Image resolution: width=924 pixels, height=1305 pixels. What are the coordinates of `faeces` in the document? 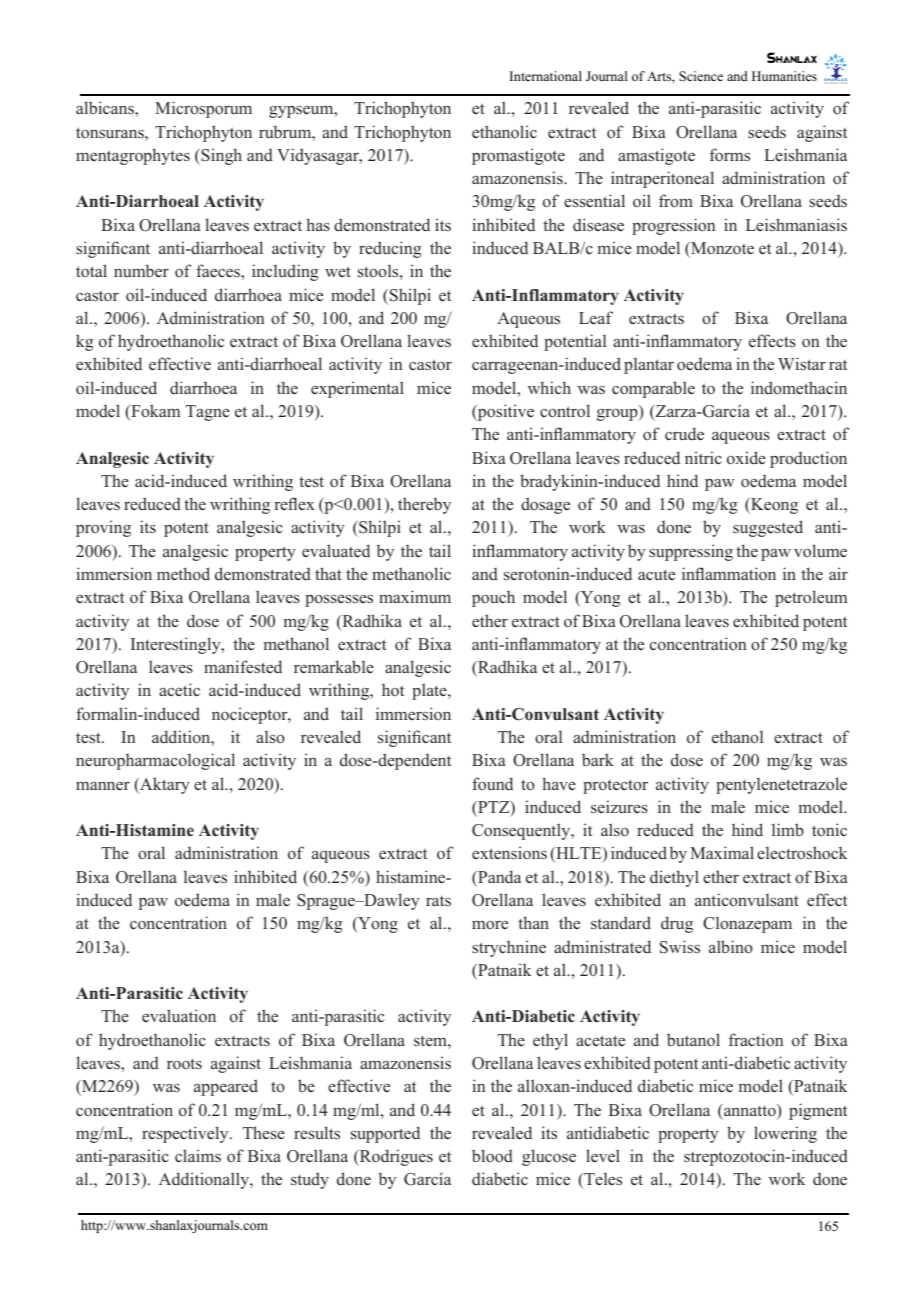 It's located at (219, 270).
